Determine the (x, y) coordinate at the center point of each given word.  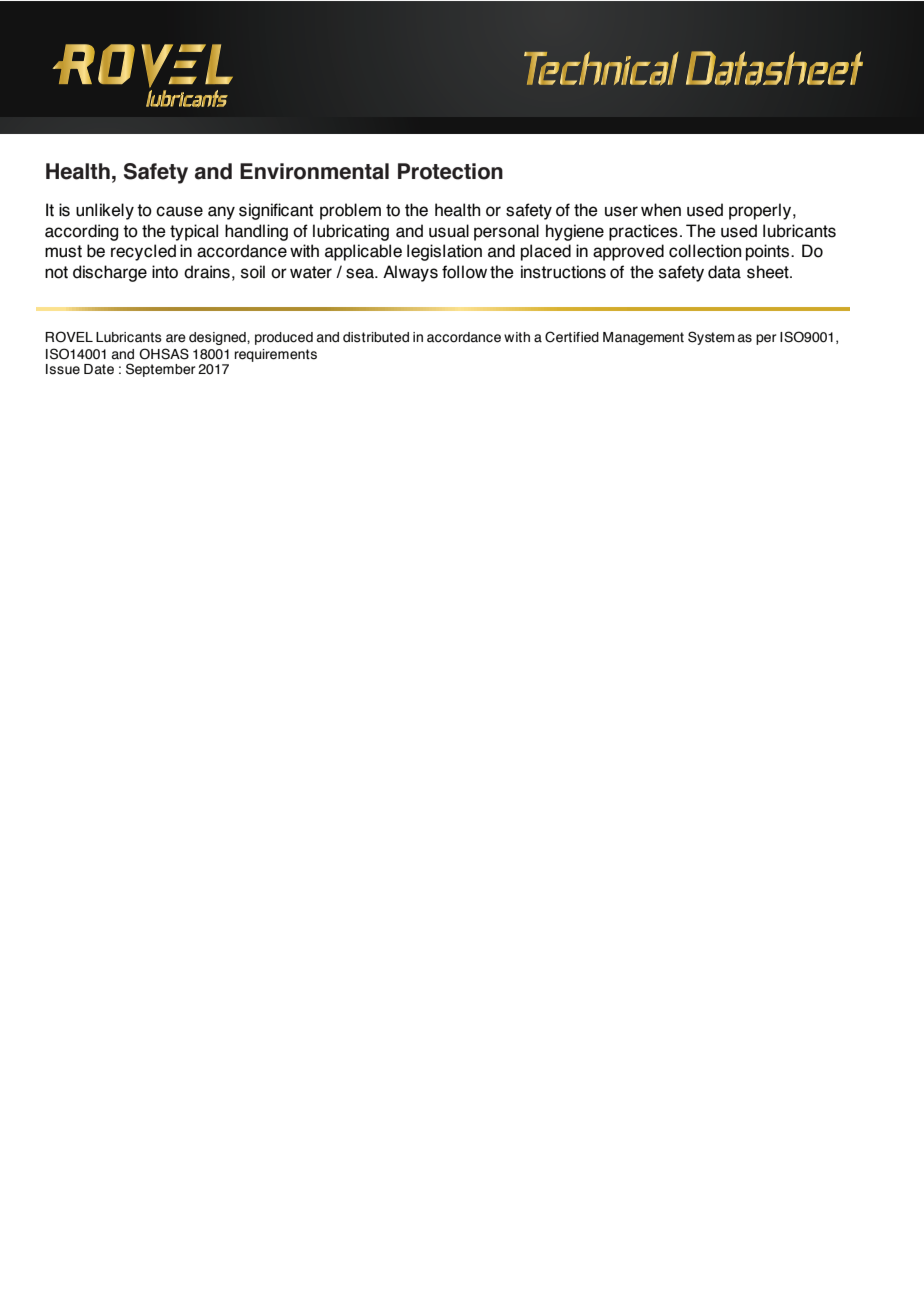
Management (643, 338)
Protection (450, 171)
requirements (276, 355)
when (661, 210)
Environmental (314, 171)
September (160, 370)
